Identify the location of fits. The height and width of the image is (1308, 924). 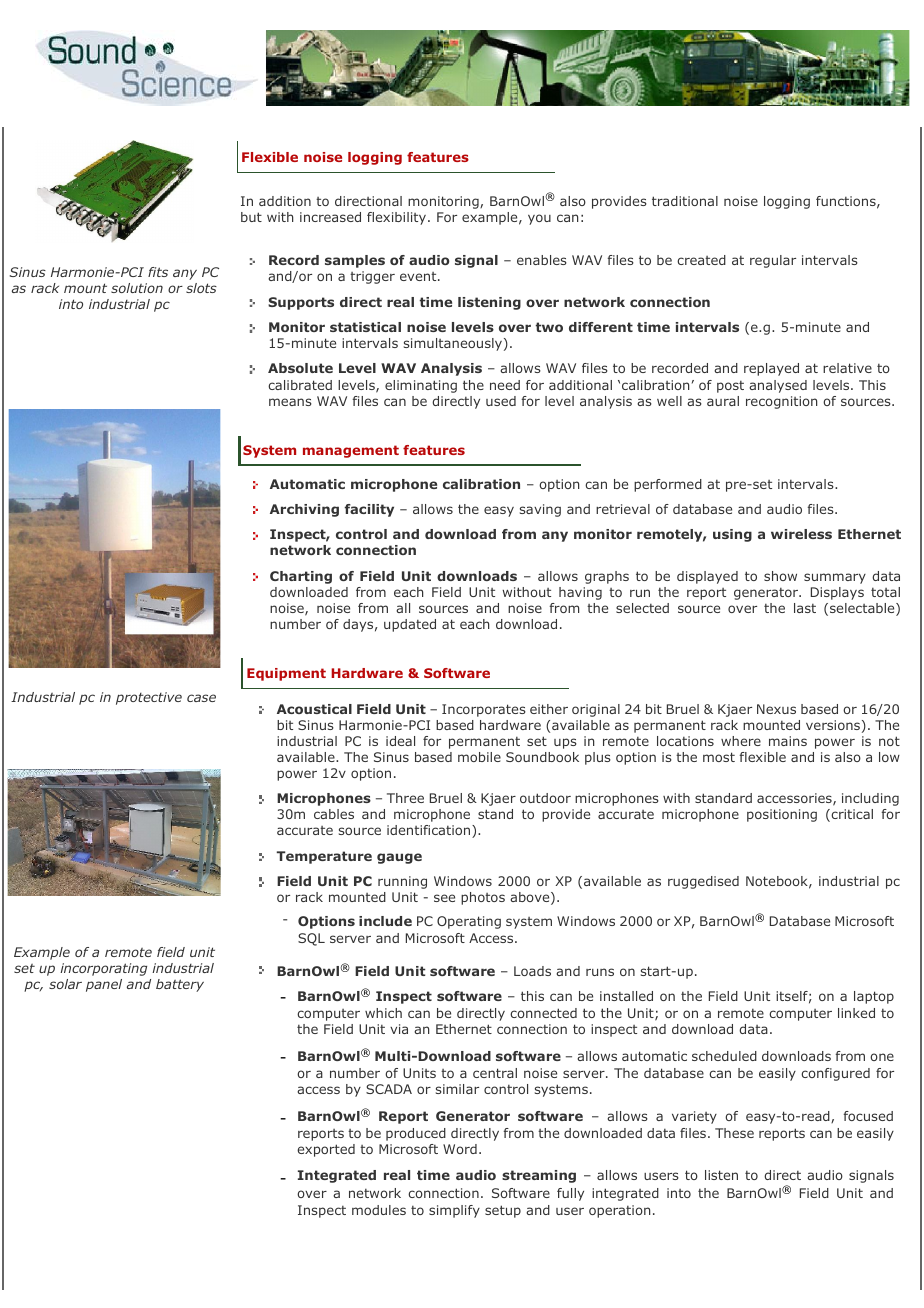
(158, 272).
